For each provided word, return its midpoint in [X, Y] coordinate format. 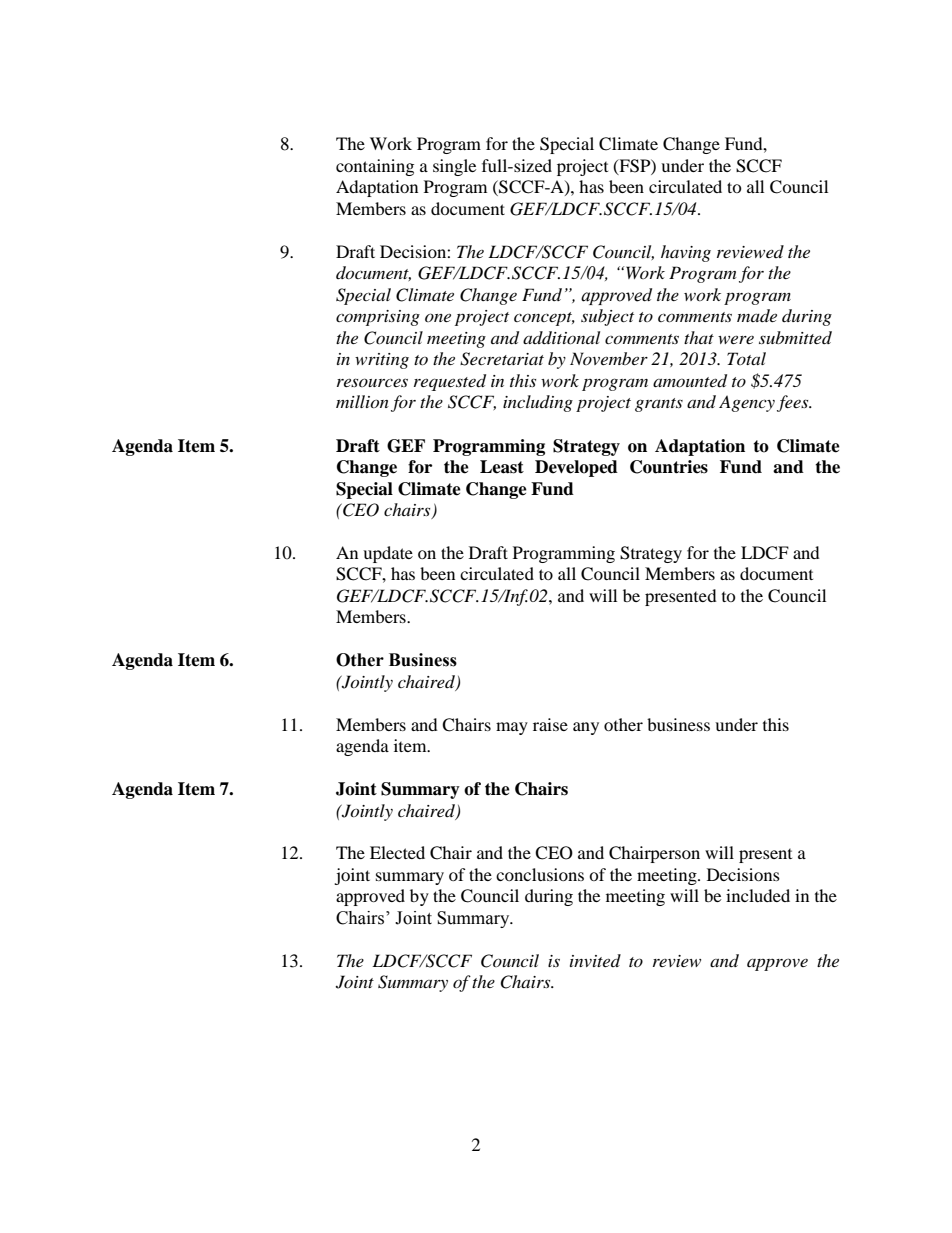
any [586, 728]
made [757, 315]
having [686, 253]
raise [550, 724]
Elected [397, 852]
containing [375, 167]
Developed [576, 468]
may [512, 728]
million [362, 401]
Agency [747, 403]
